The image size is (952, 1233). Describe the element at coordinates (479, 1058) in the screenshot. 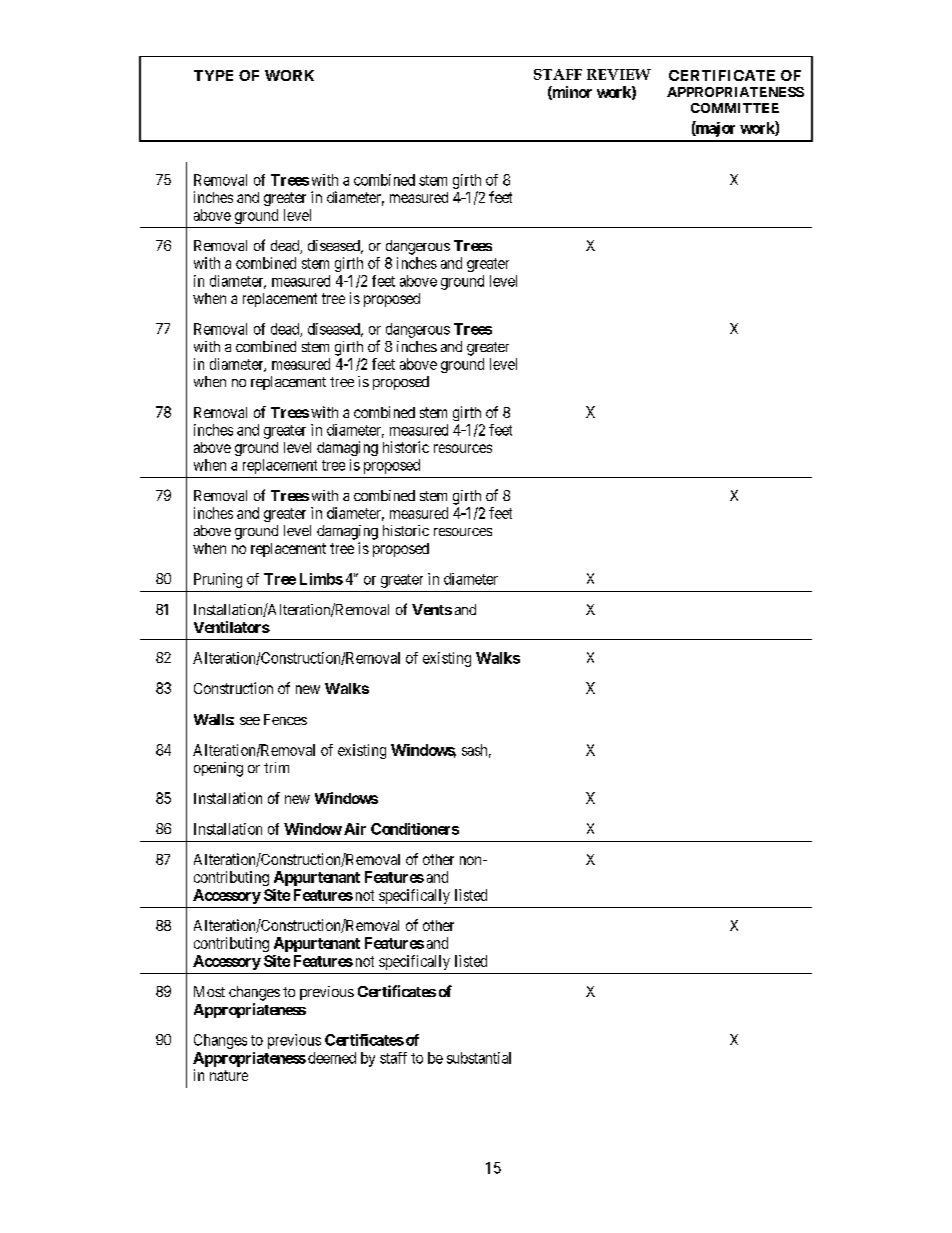

I see `substantial` at that location.
